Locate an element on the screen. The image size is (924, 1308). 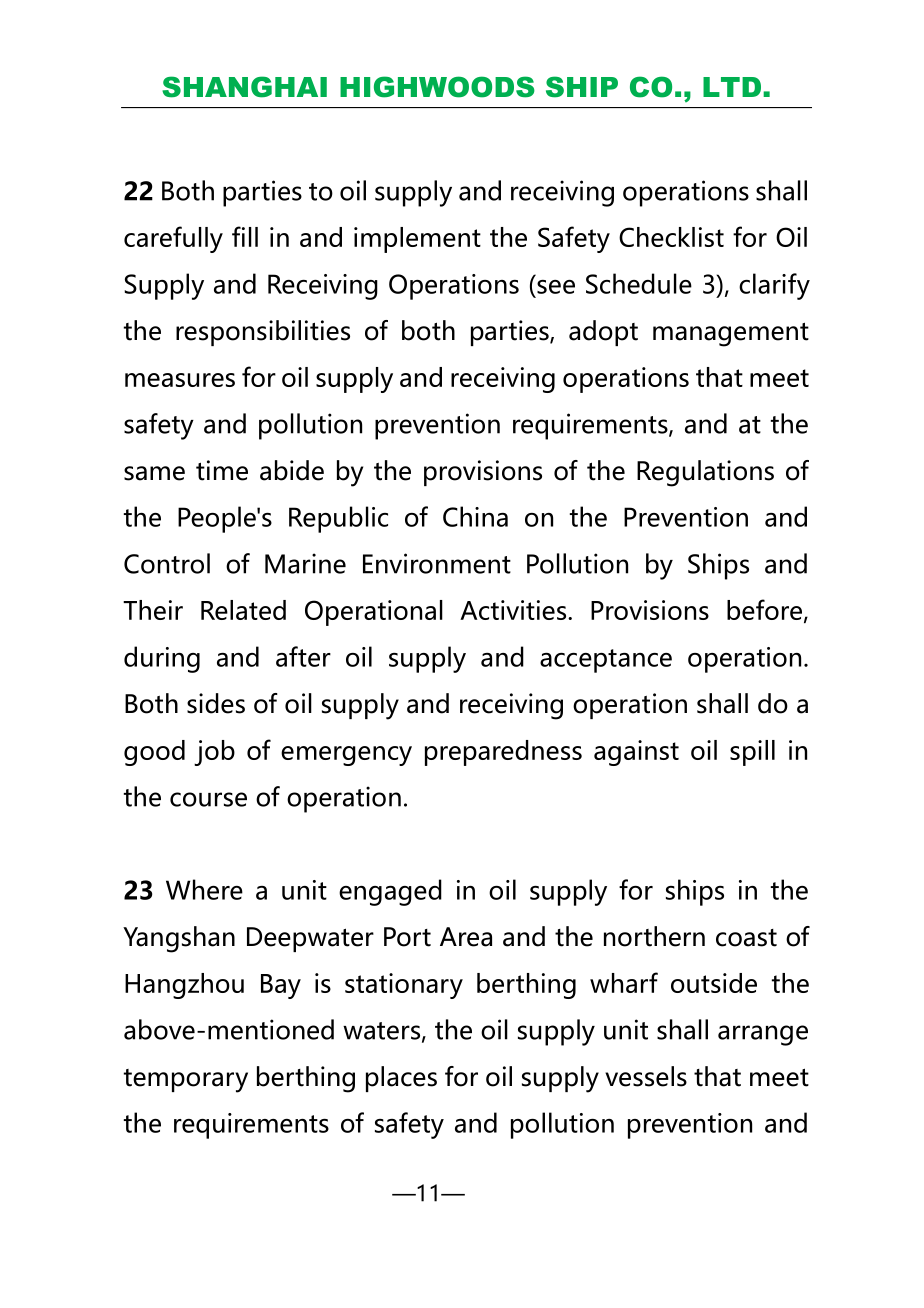
temporary is located at coordinates (186, 1081).
